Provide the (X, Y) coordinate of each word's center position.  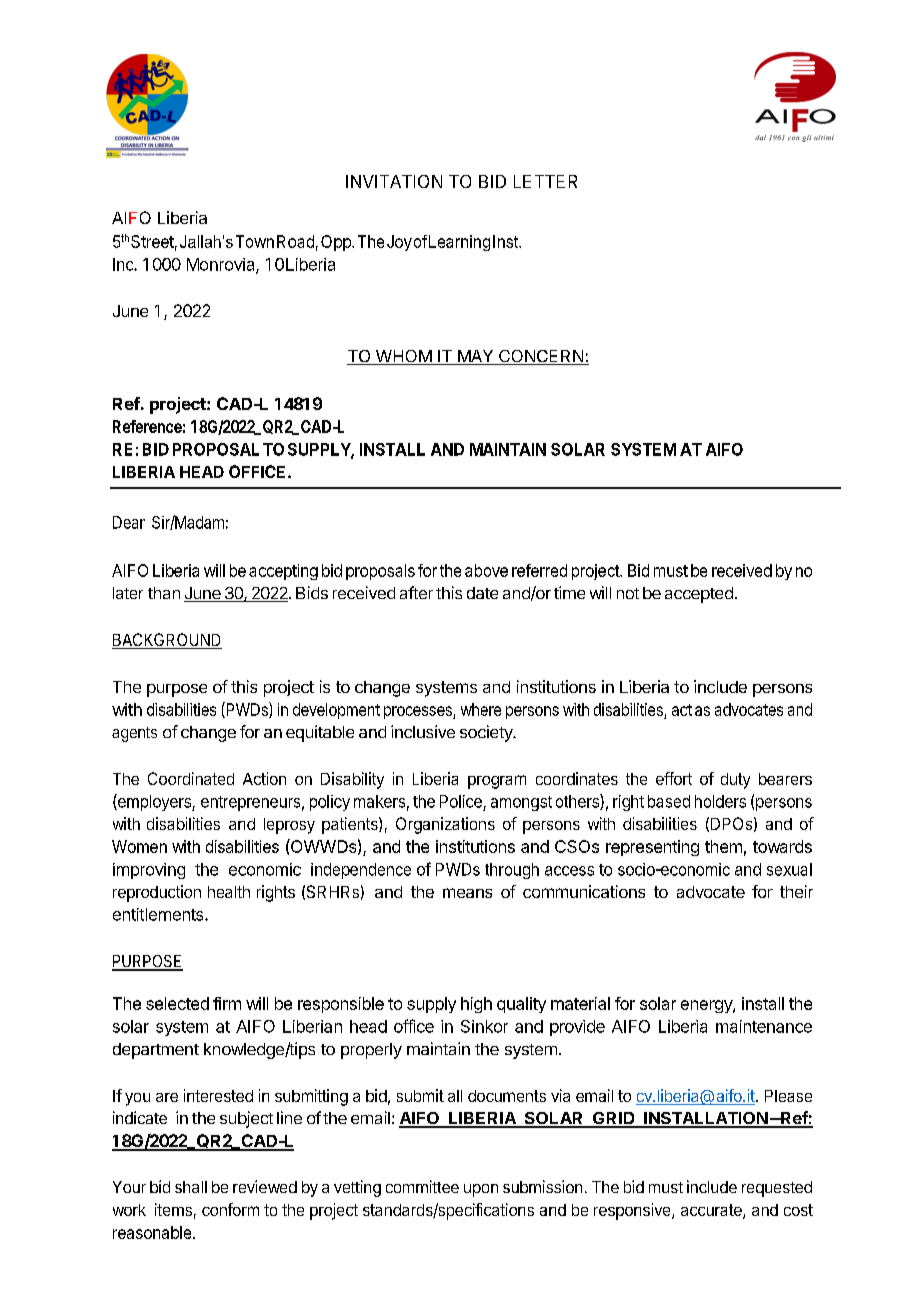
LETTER (545, 181)
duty (735, 781)
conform (230, 1209)
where (481, 709)
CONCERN (541, 357)
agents (134, 734)
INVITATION (394, 181)
